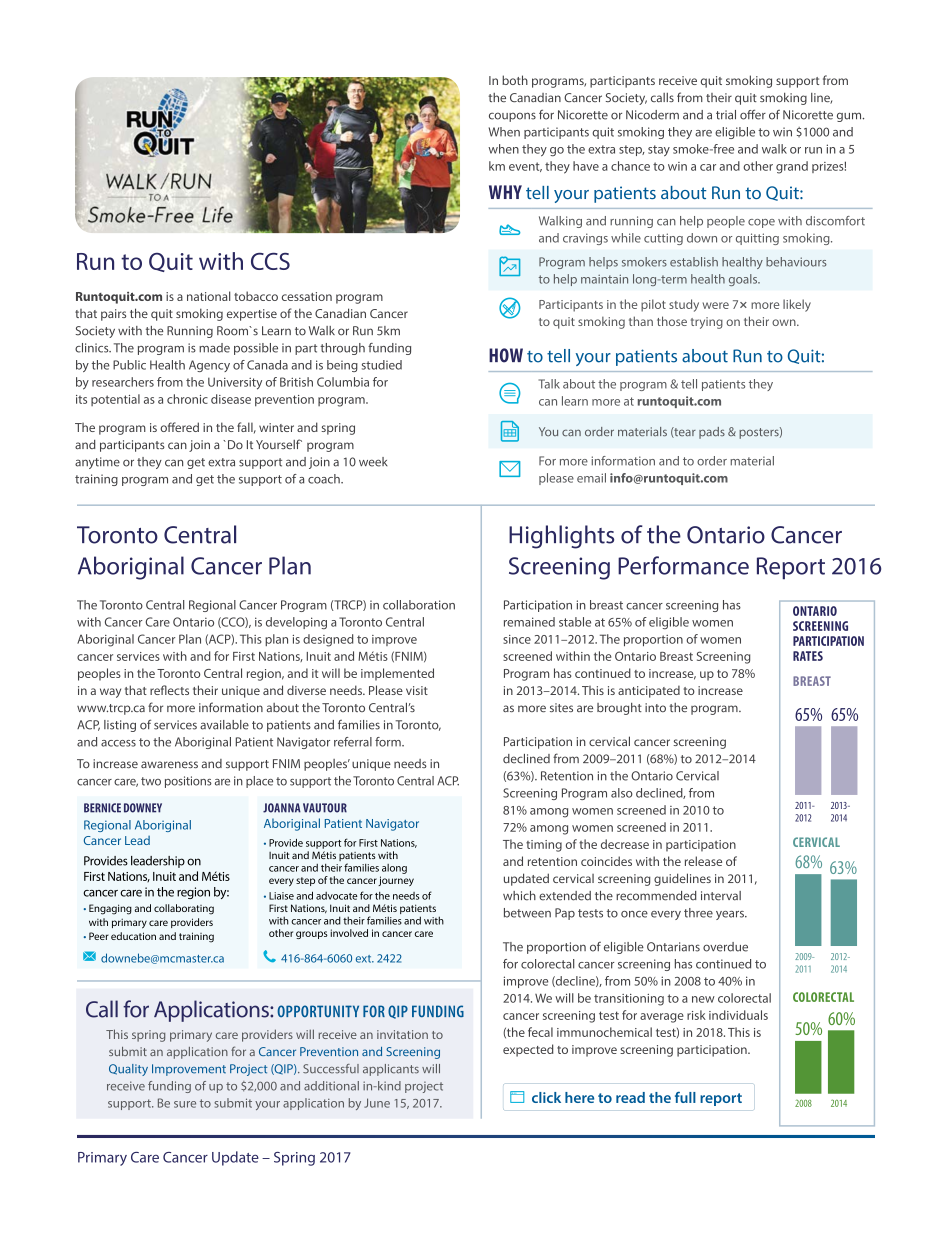  What do you see at coordinates (188, 782) in the page?
I see `positions` at bounding box center [188, 782].
